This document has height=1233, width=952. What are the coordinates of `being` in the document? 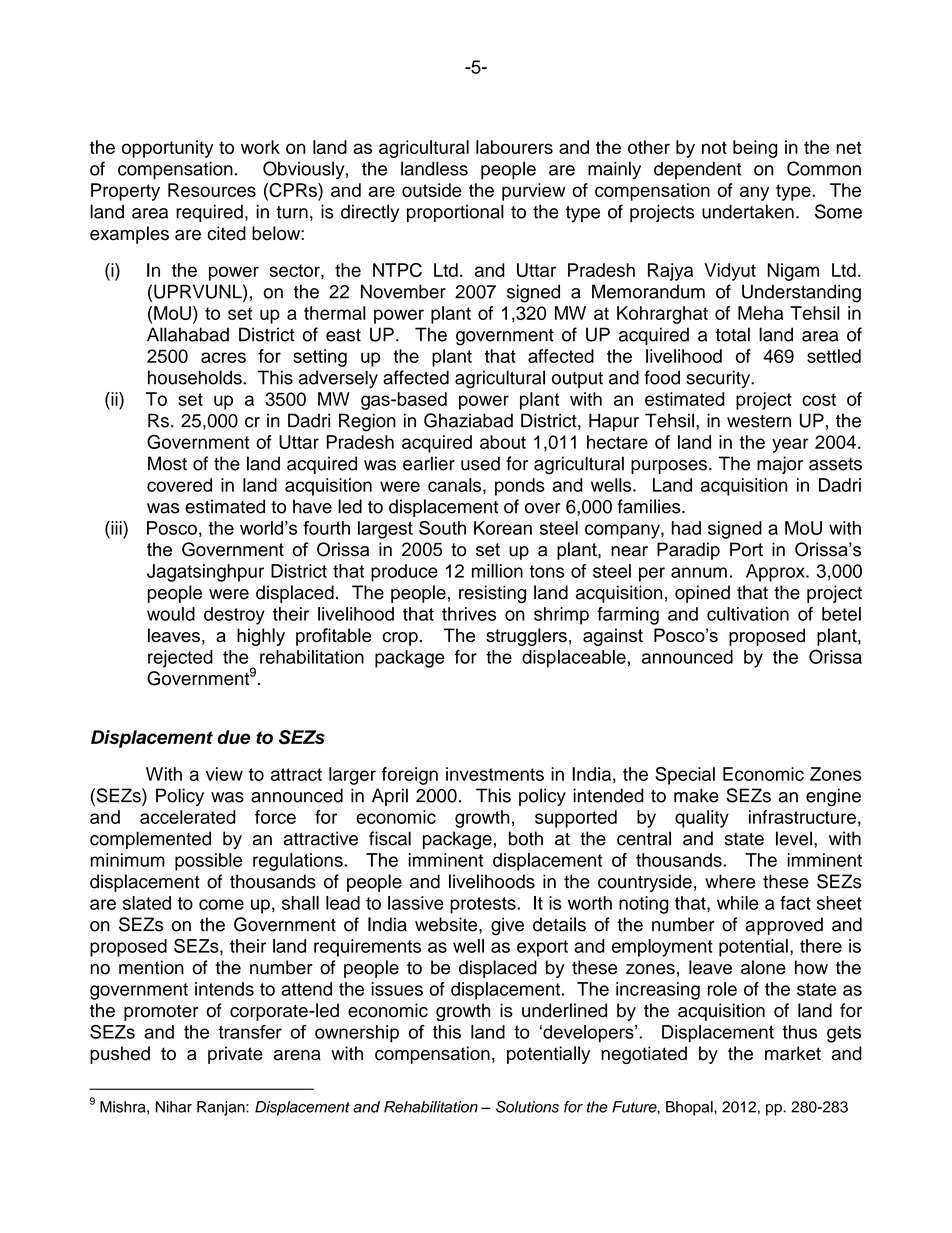 It's located at (755, 149).
